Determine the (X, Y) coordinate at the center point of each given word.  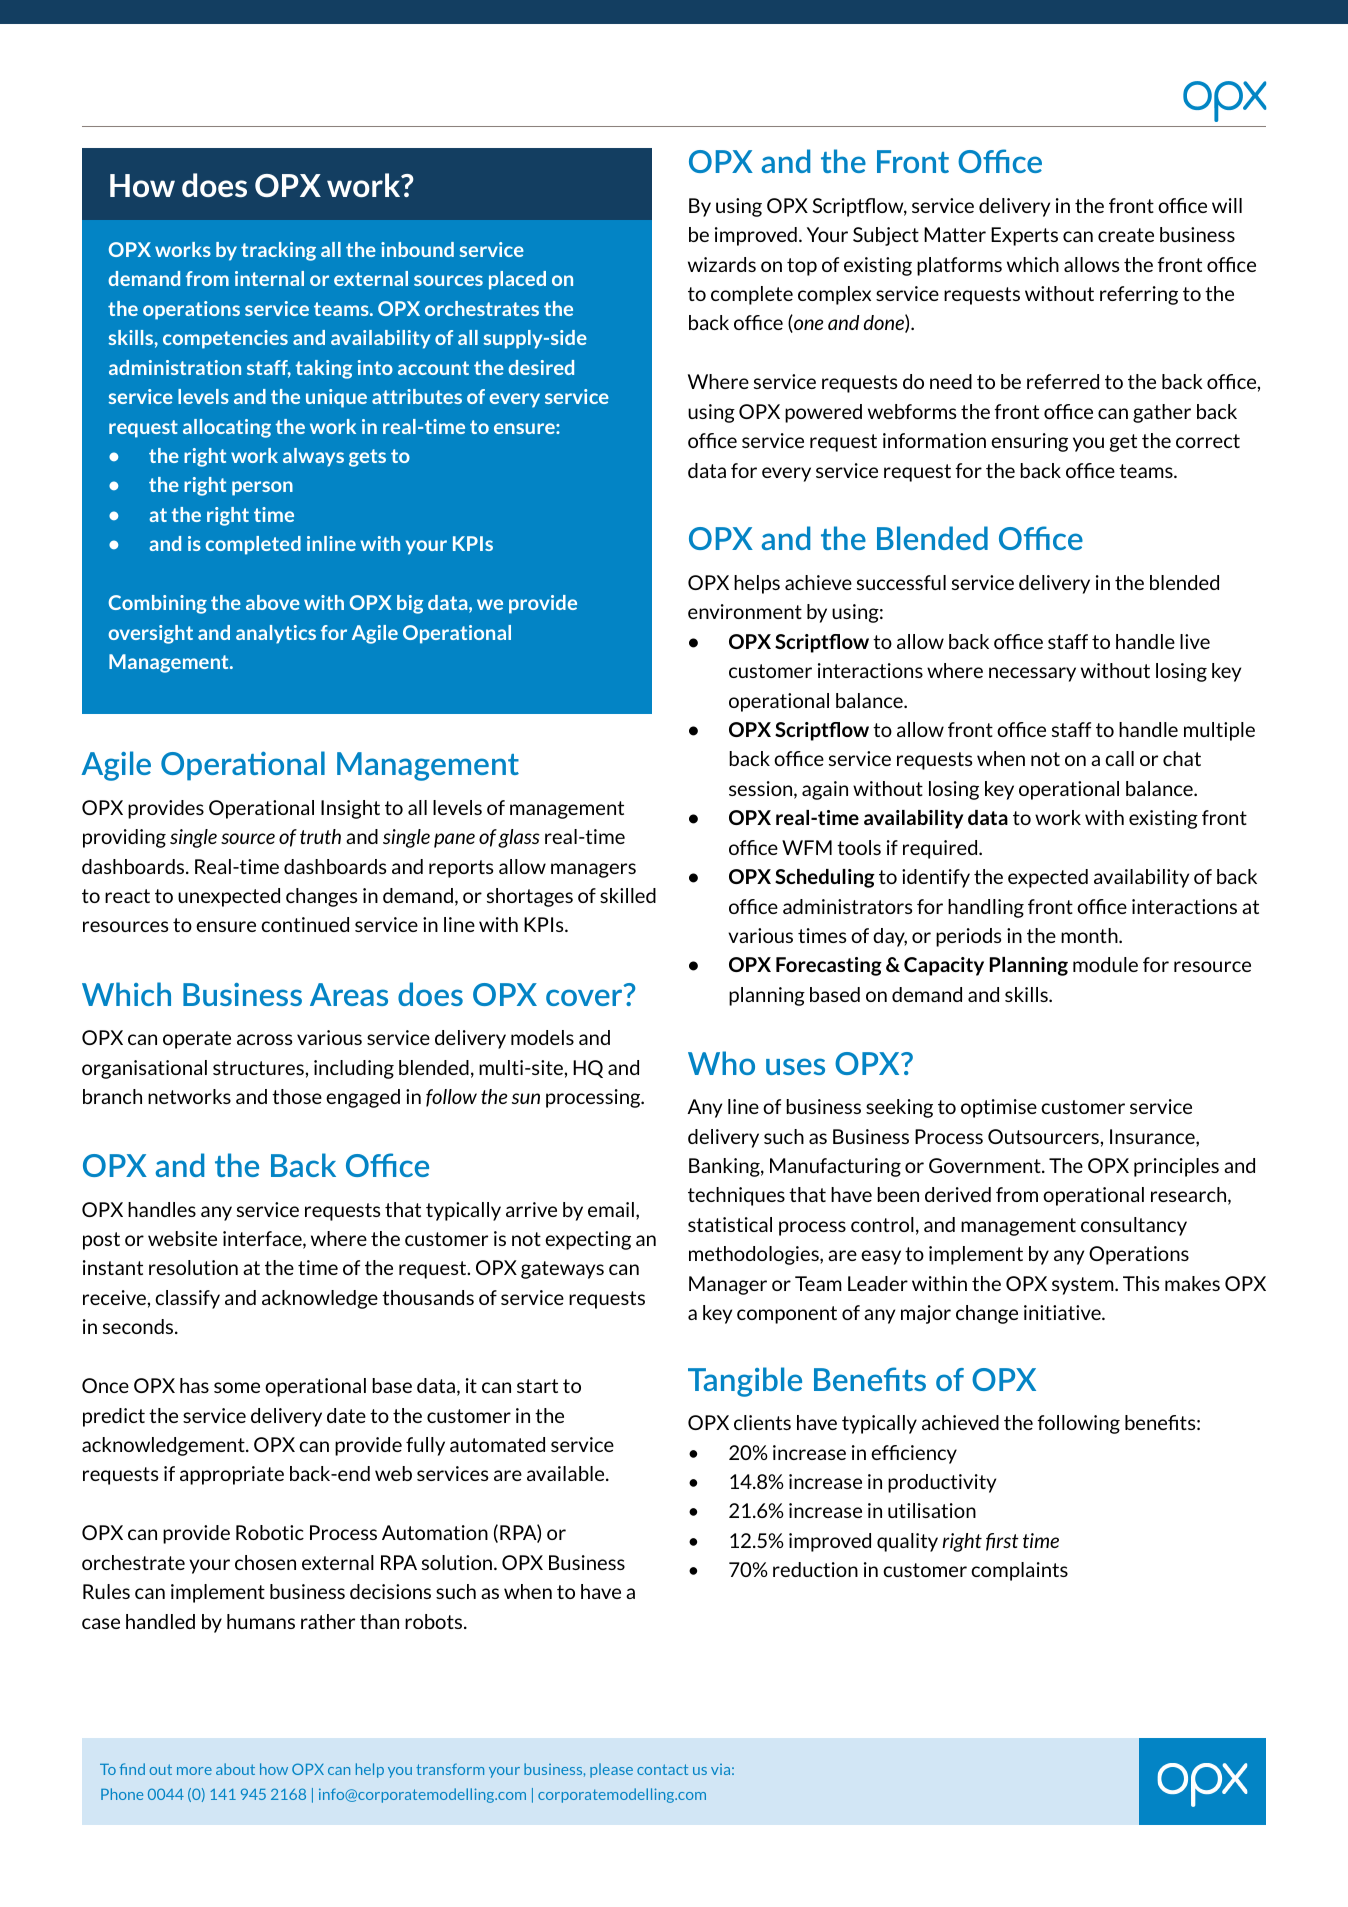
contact (662, 1769)
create (1126, 235)
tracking (278, 251)
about (235, 1769)
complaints (1019, 1571)
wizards (722, 264)
